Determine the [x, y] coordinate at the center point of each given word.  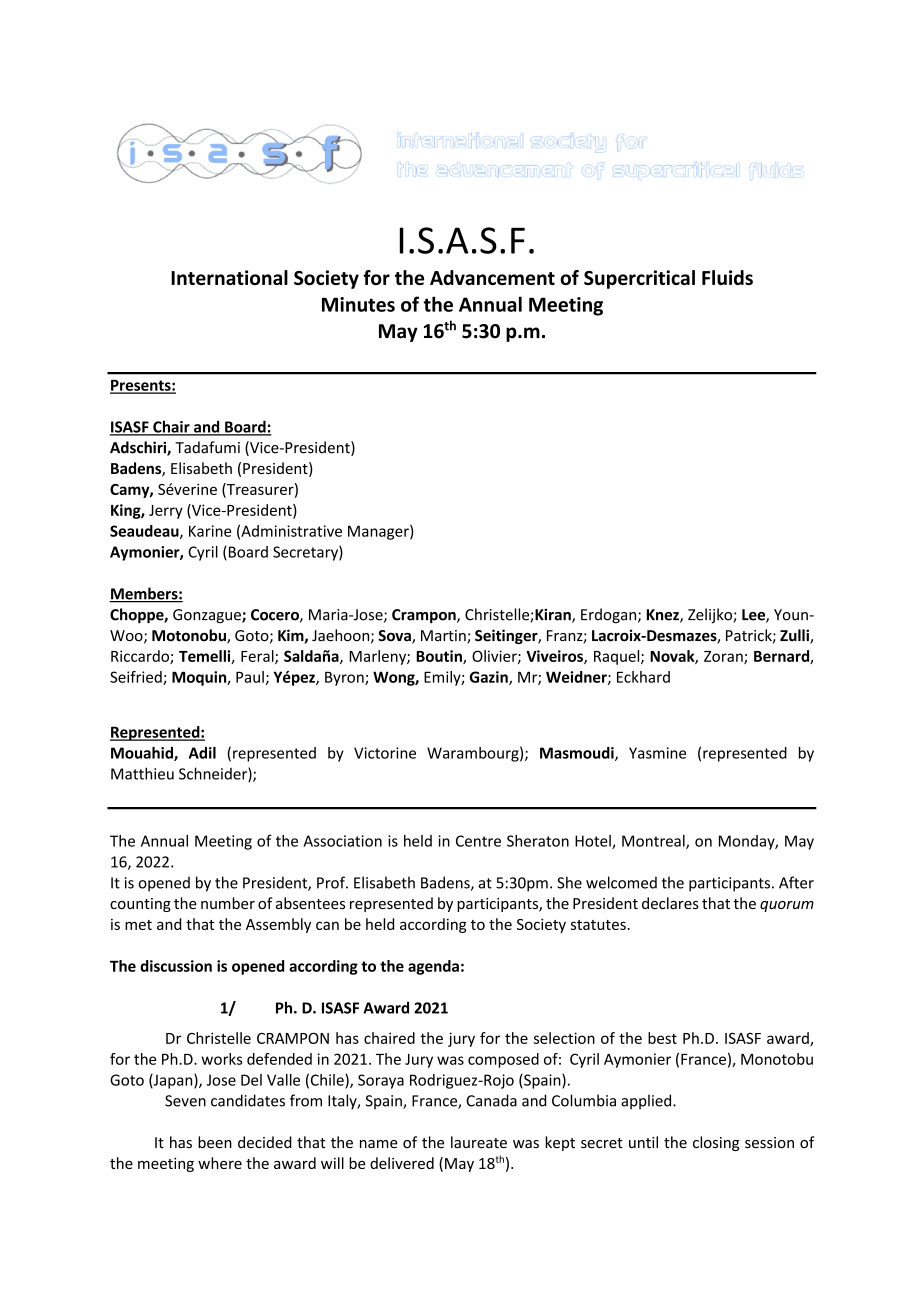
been [215, 1142]
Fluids [727, 277]
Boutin [440, 657]
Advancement [492, 277]
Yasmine [657, 753]
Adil [202, 753]
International [229, 277]
